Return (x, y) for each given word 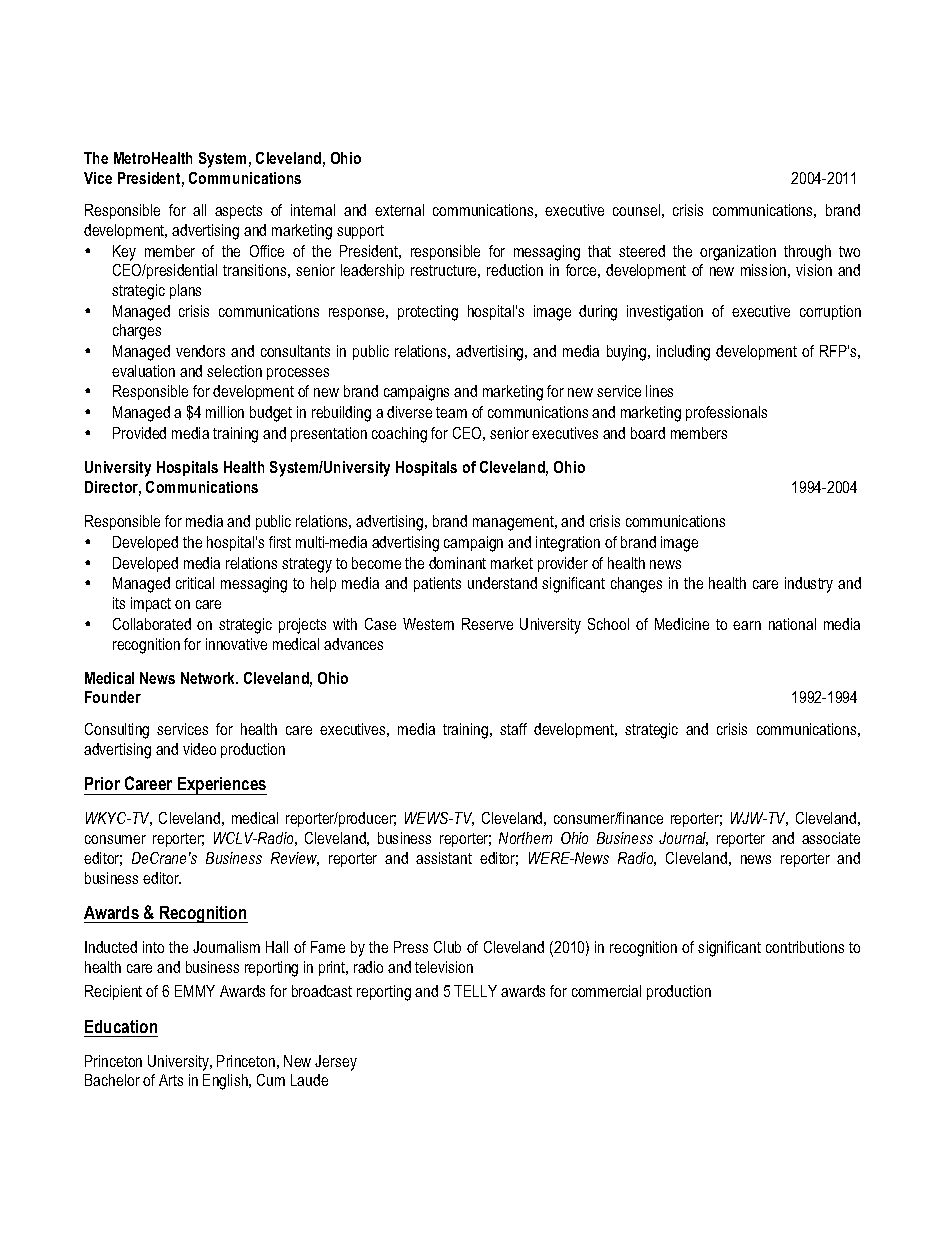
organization (738, 253)
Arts (171, 1080)
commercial (606, 991)
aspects (238, 212)
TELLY (475, 991)
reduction (515, 270)
